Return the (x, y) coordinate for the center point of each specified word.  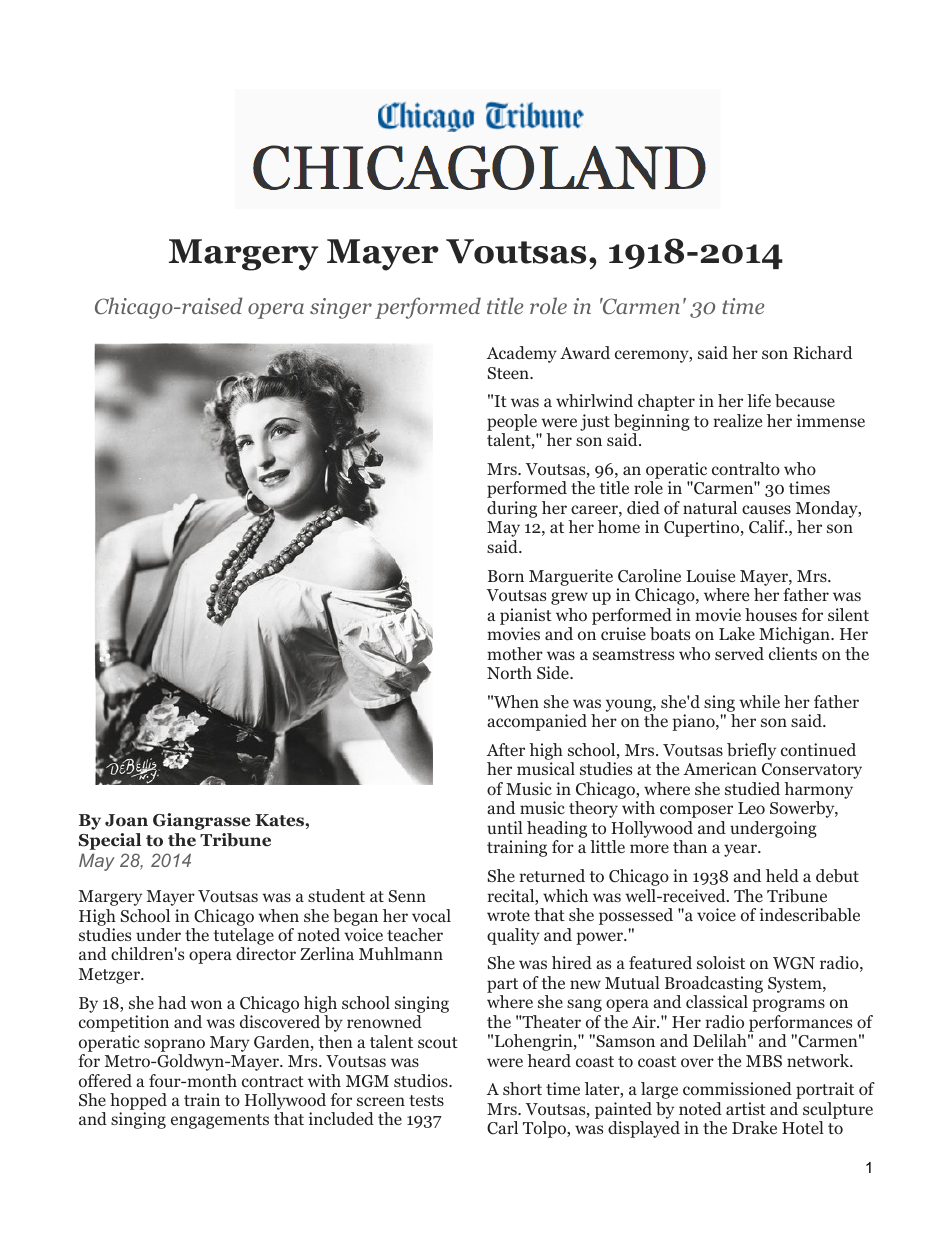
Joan (126, 820)
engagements (220, 1121)
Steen (509, 373)
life (759, 400)
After (506, 749)
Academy (522, 354)
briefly (751, 753)
